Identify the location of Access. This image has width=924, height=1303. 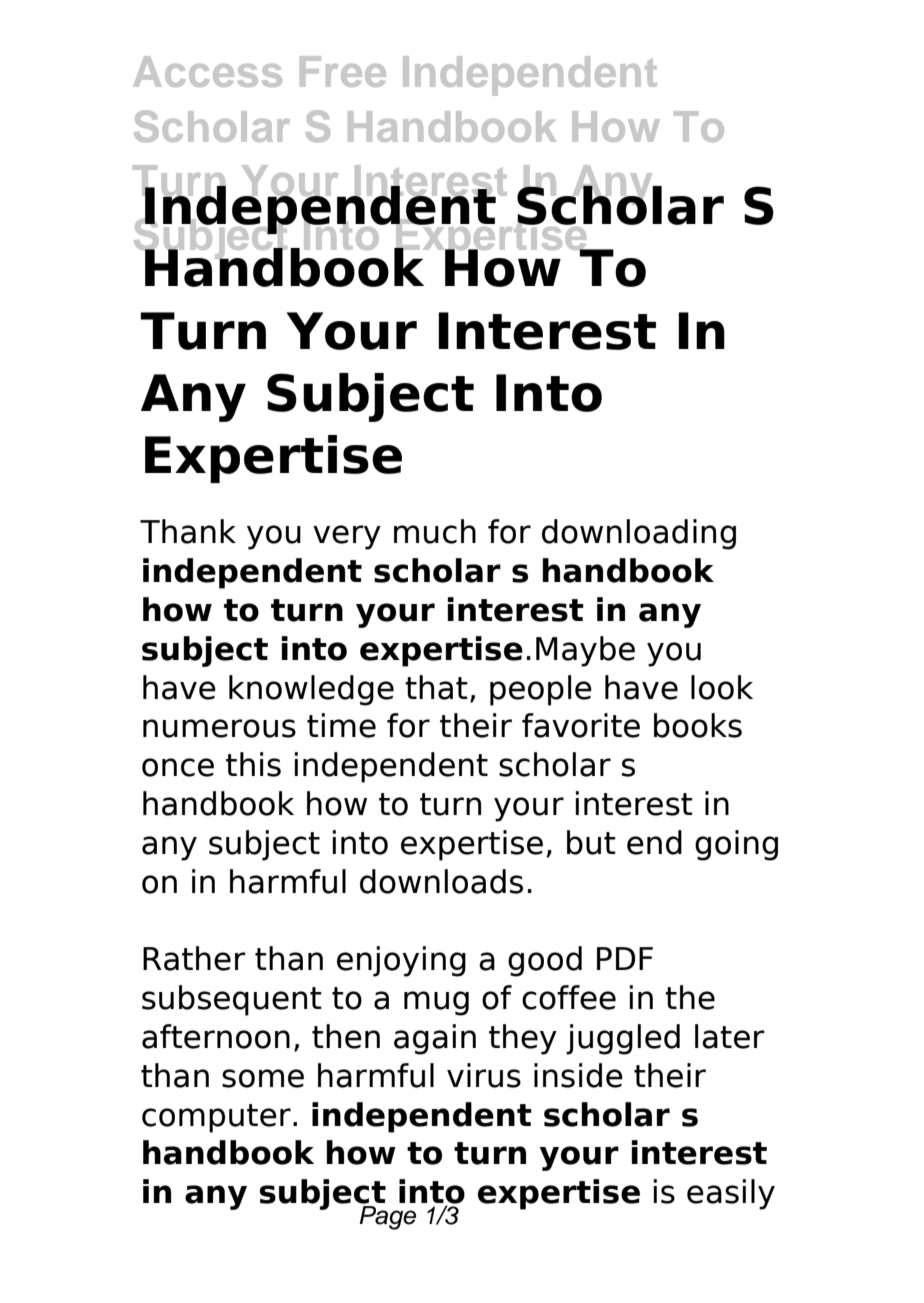
(207, 71).
